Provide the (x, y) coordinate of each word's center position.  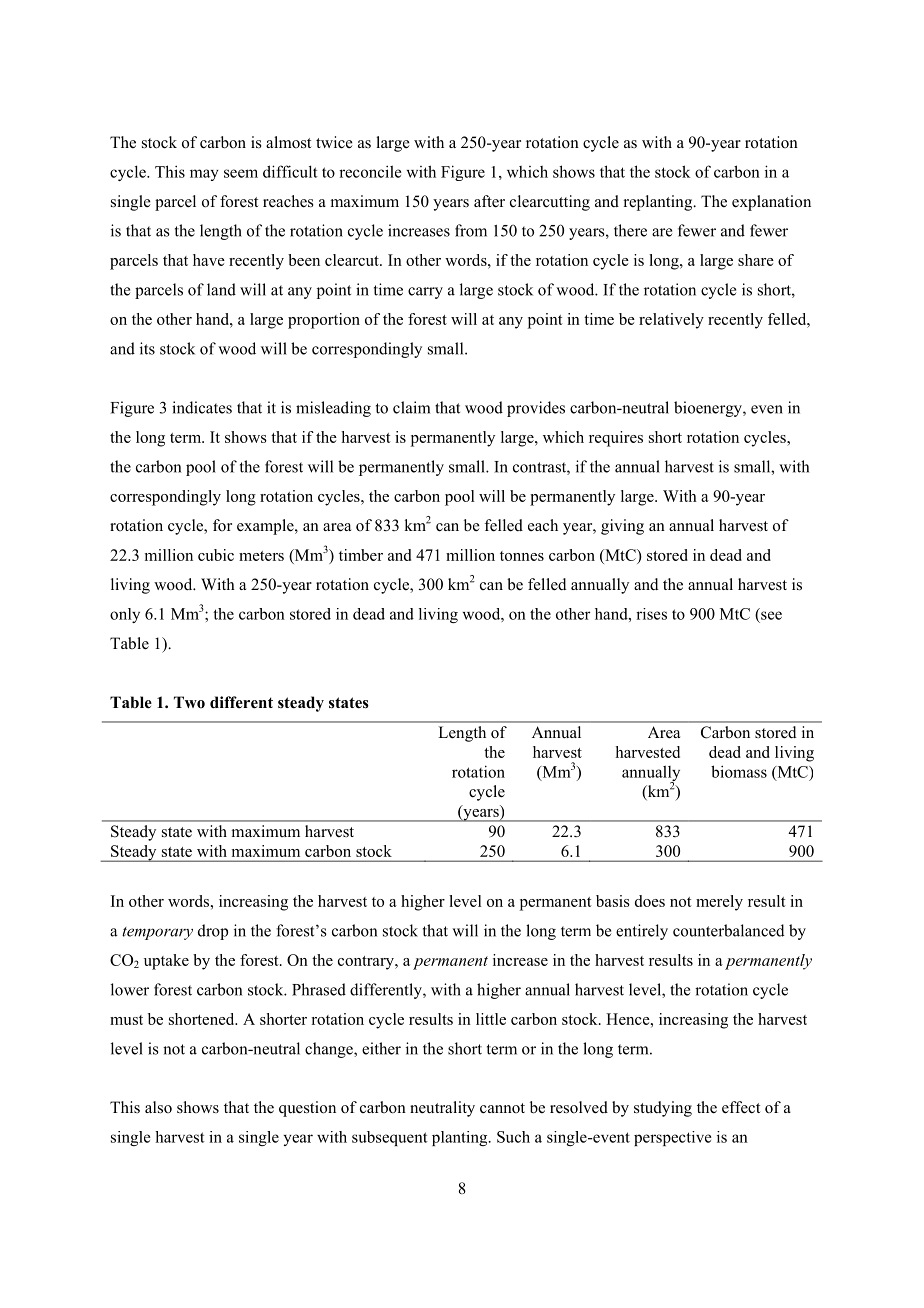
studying (663, 1109)
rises (651, 614)
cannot (502, 1108)
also (158, 1107)
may (204, 175)
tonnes (522, 556)
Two (189, 702)
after (489, 201)
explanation (771, 203)
